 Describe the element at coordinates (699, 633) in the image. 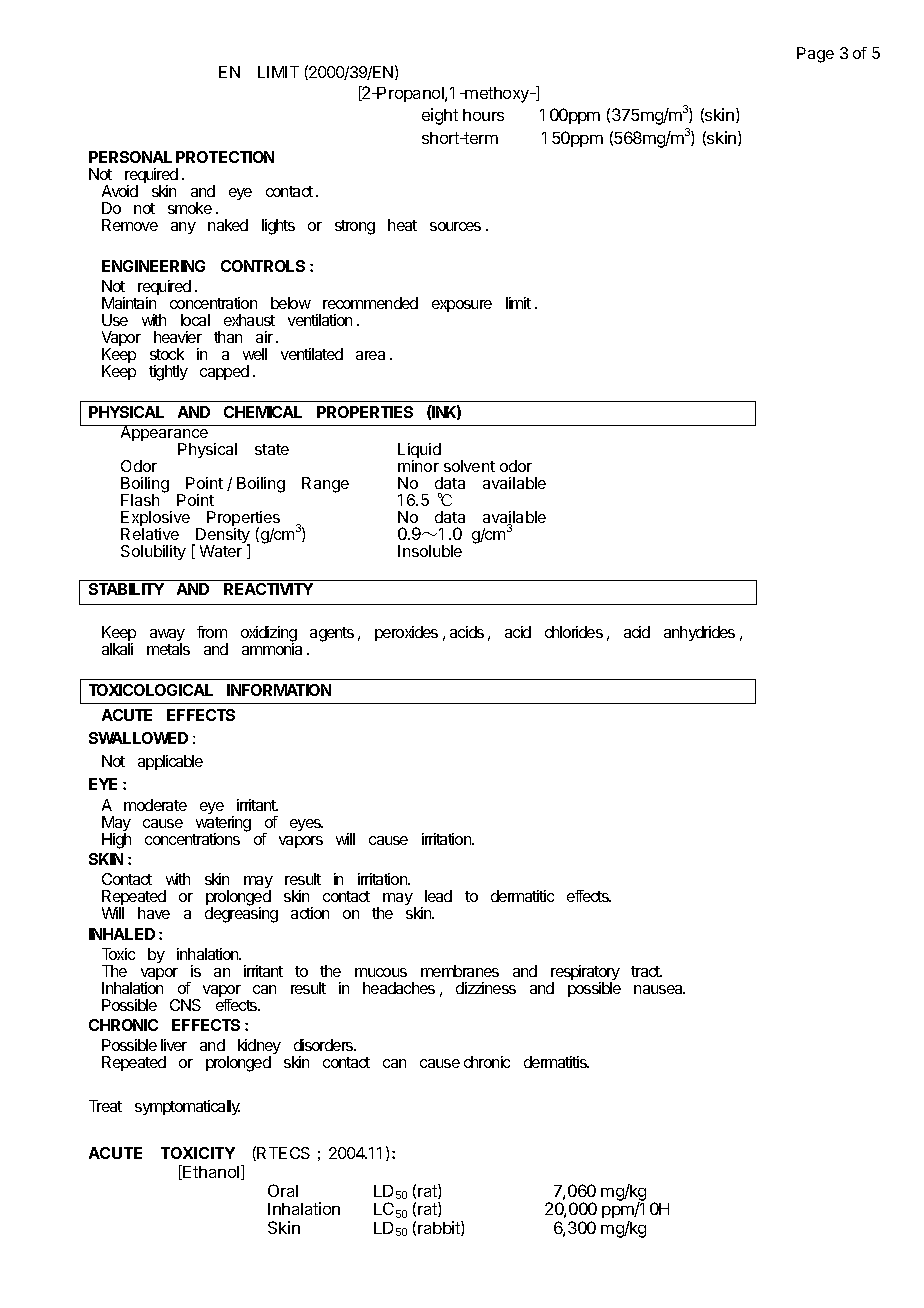

I see `anhydrides` at that location.
